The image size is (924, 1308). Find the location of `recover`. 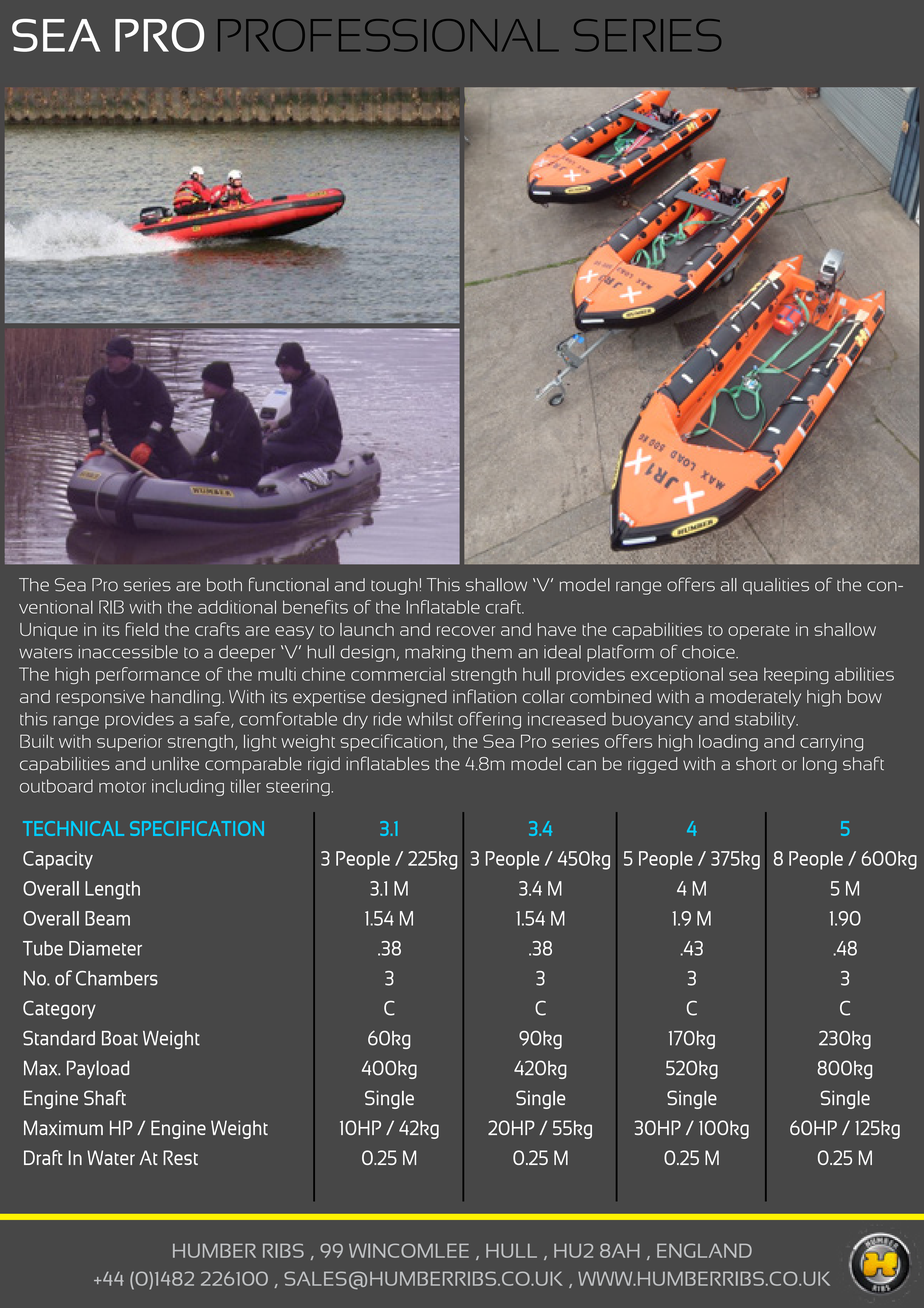

recover is located at coordinates (466, 631).
